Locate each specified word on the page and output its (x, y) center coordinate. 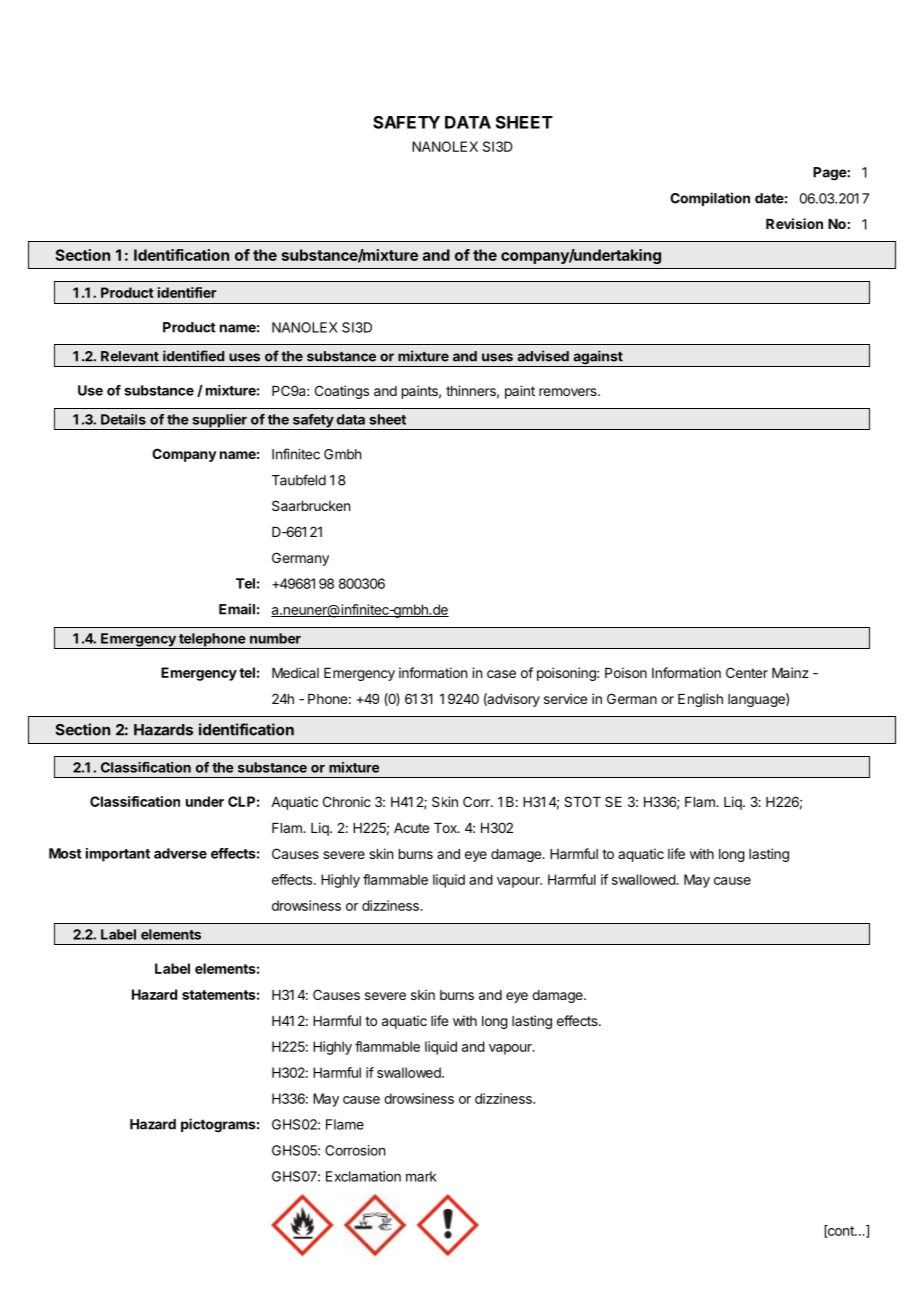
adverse (180, 853)
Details (123, 419)
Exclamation (363, 1176)
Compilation (710, 199)
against (598, 358)
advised (543, 356)
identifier (187, 292)
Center (747, 672)
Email (237, 609)
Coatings (342, 392)
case (501, 674)
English (700, 700)
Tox (446, 828)
